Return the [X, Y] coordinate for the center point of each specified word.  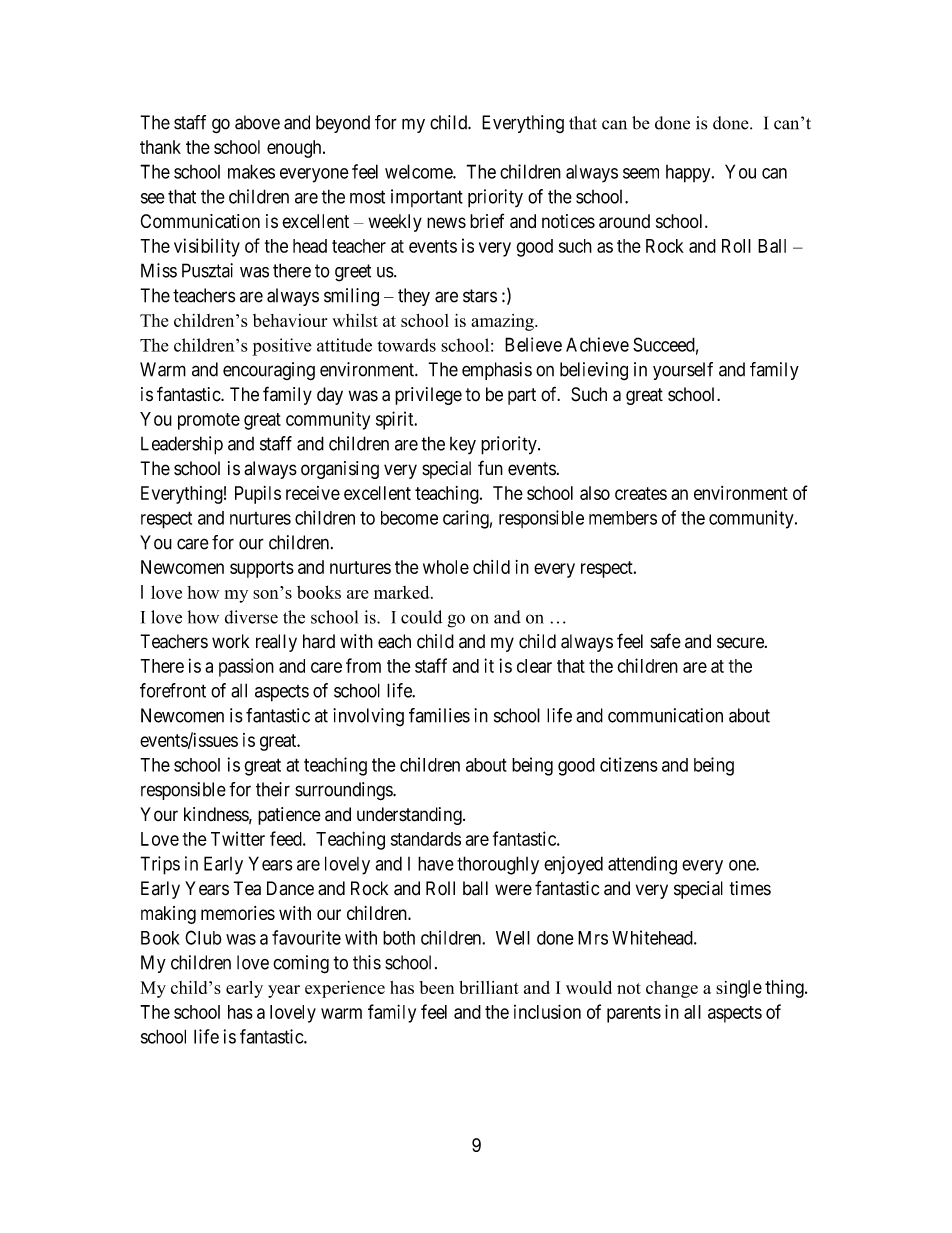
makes [251, 171]
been [436, 987]
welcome [419, 171]
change [672, 989]
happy [689, 174]
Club [203, 937]
